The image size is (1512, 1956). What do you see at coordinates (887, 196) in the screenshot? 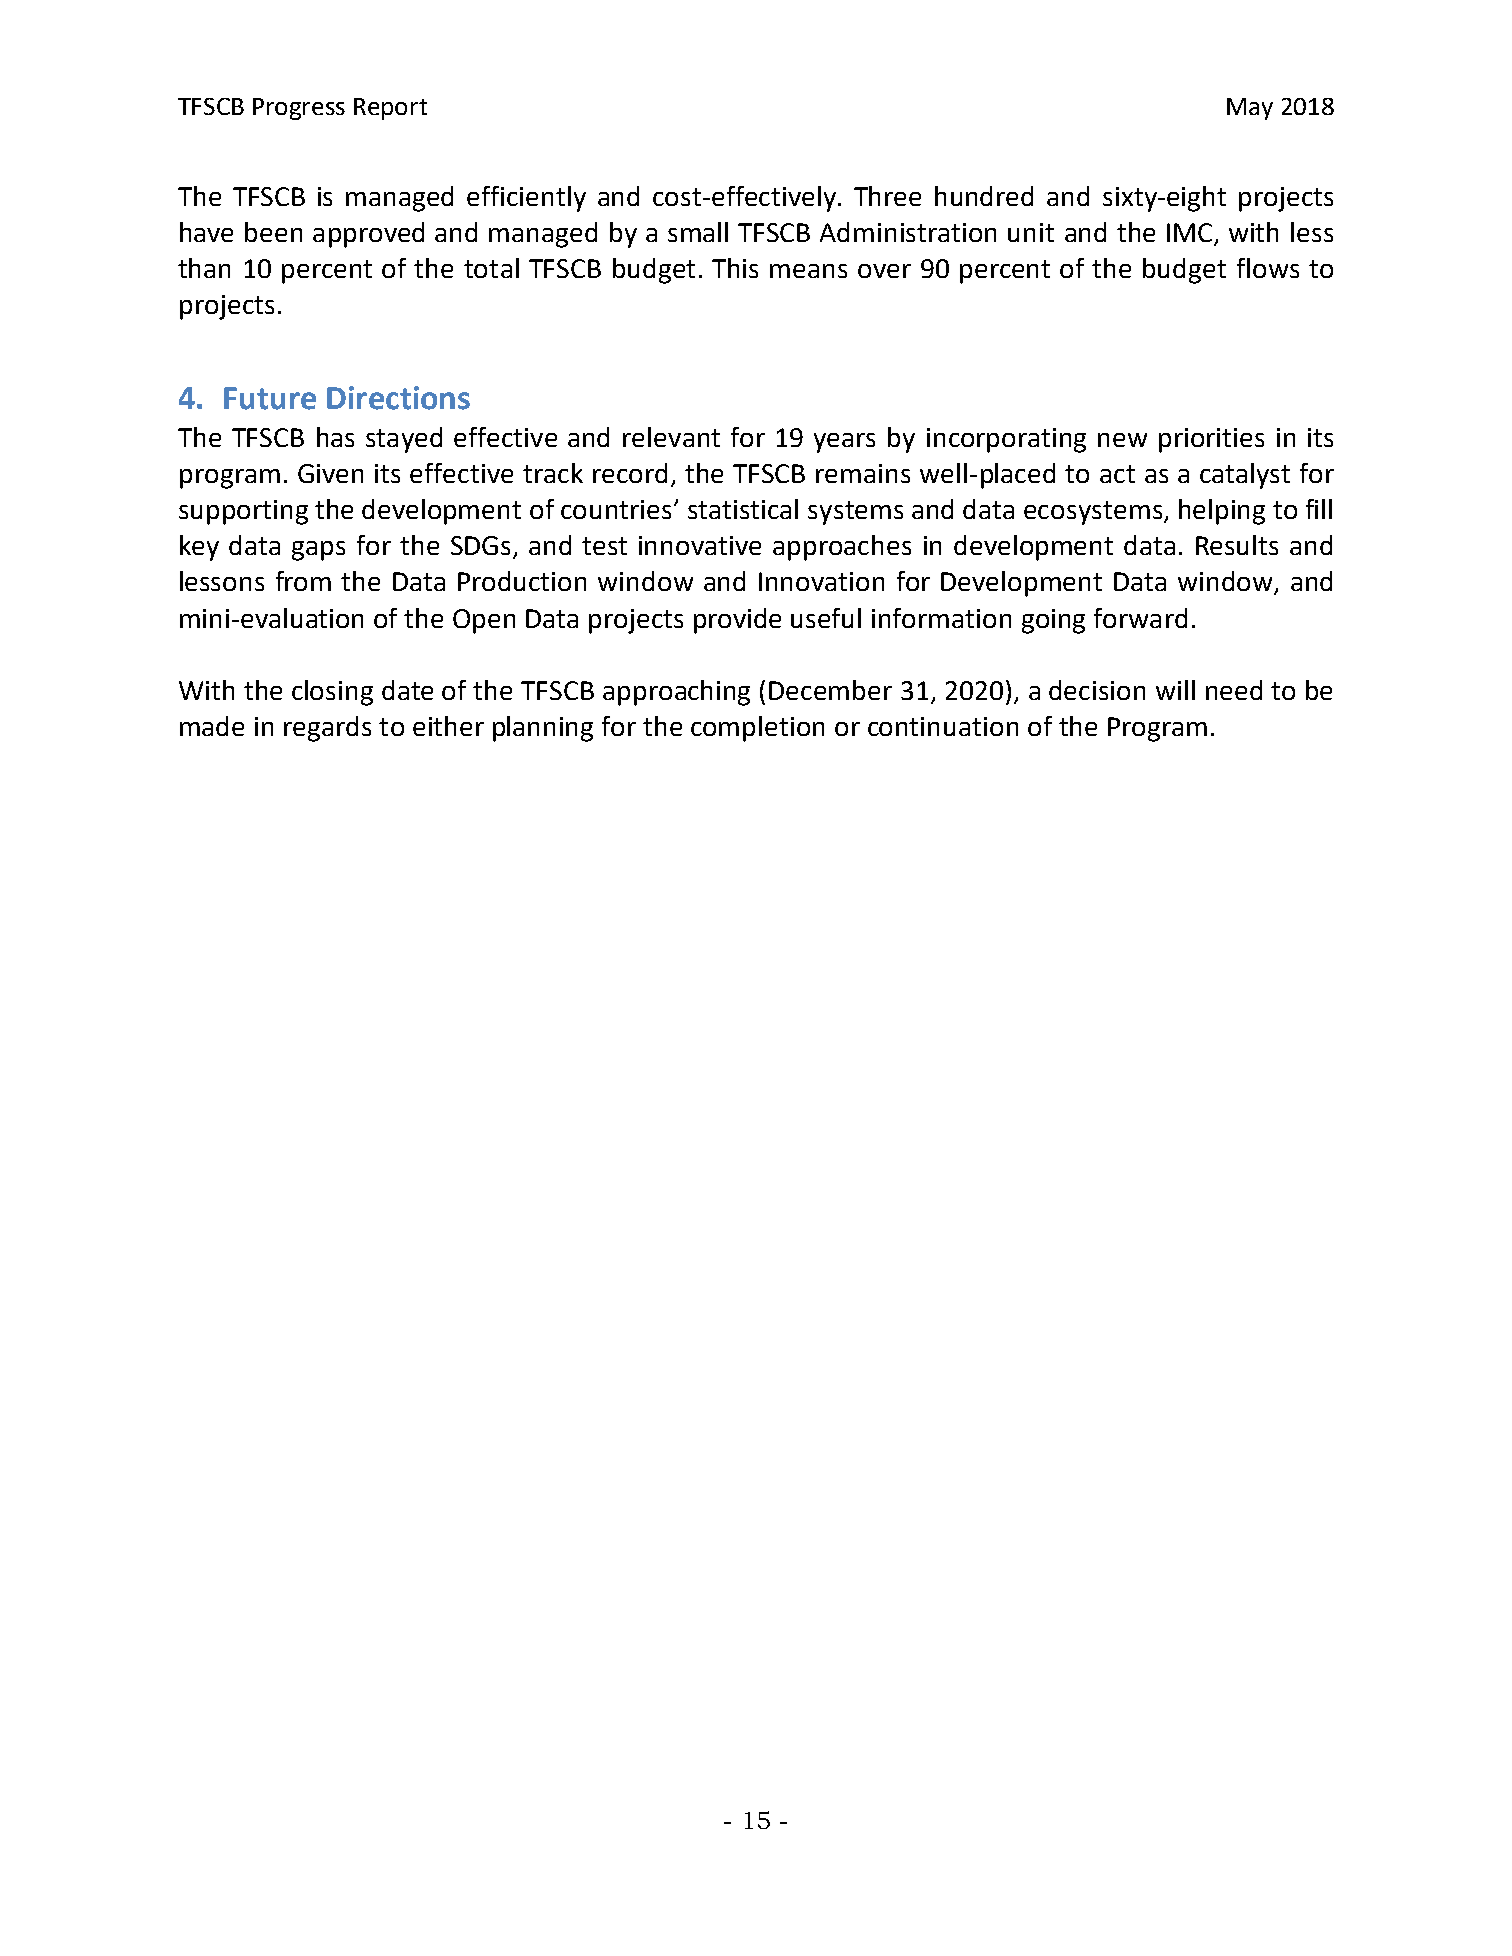
I see `Three` at bounding box center [887, 196].
